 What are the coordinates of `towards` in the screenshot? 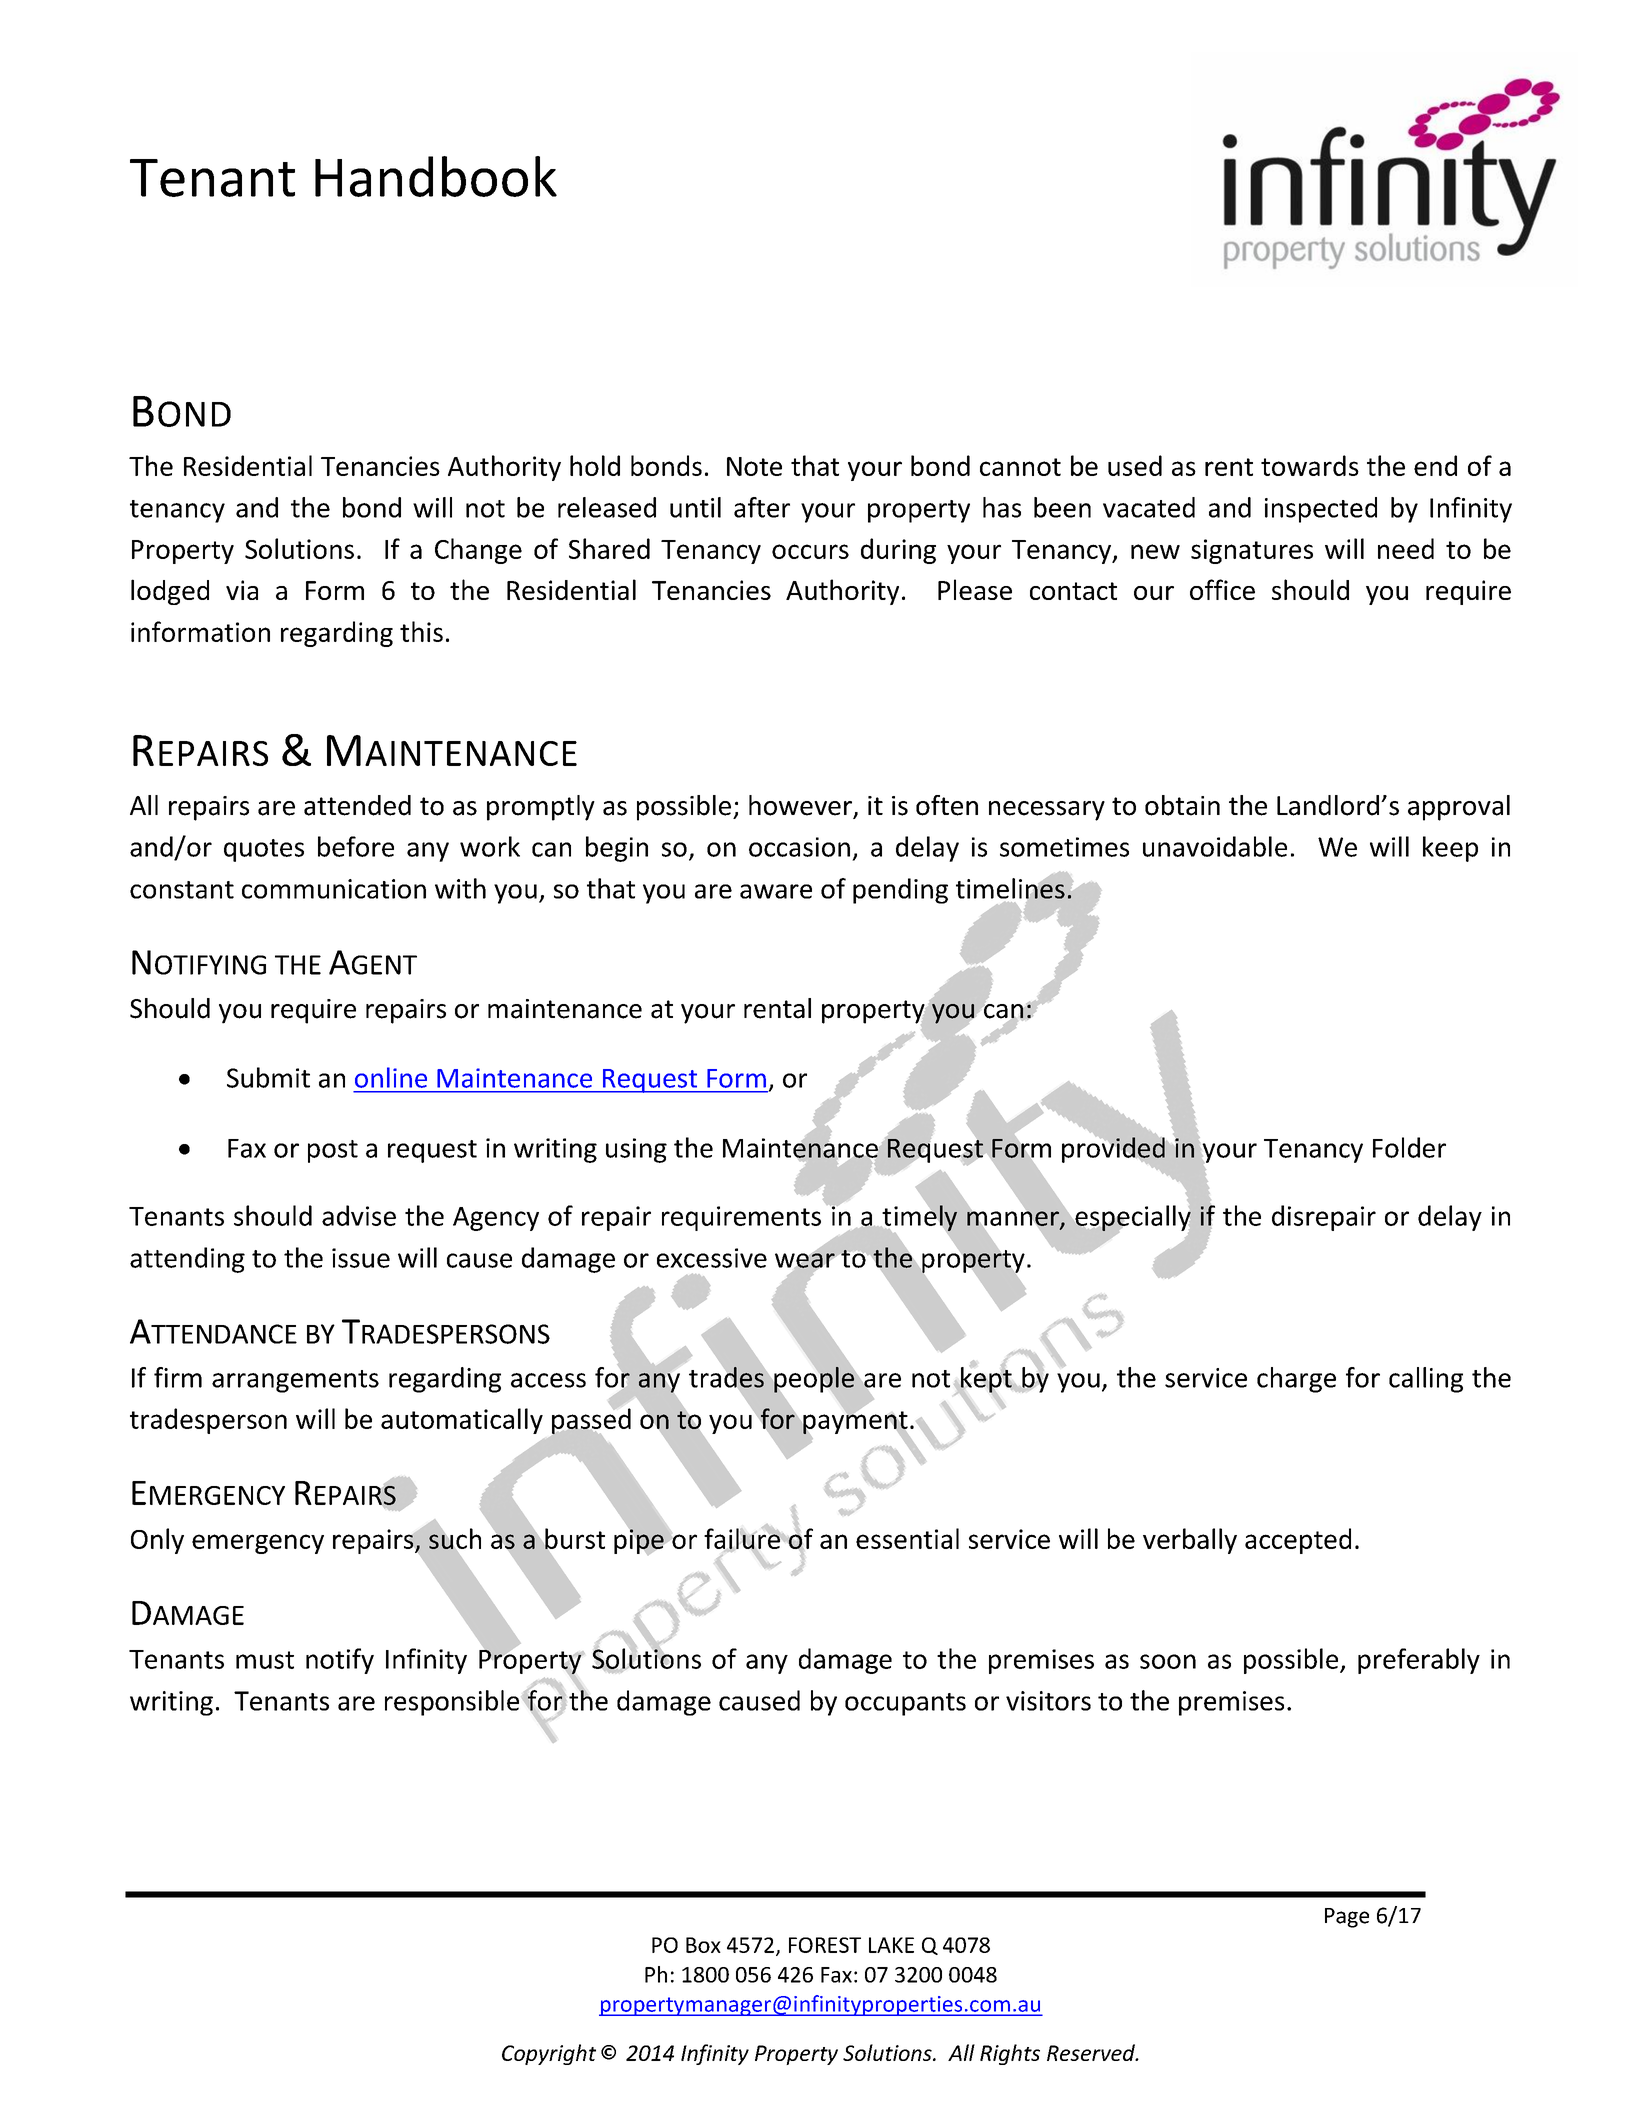 It's located at (1310, 465).
